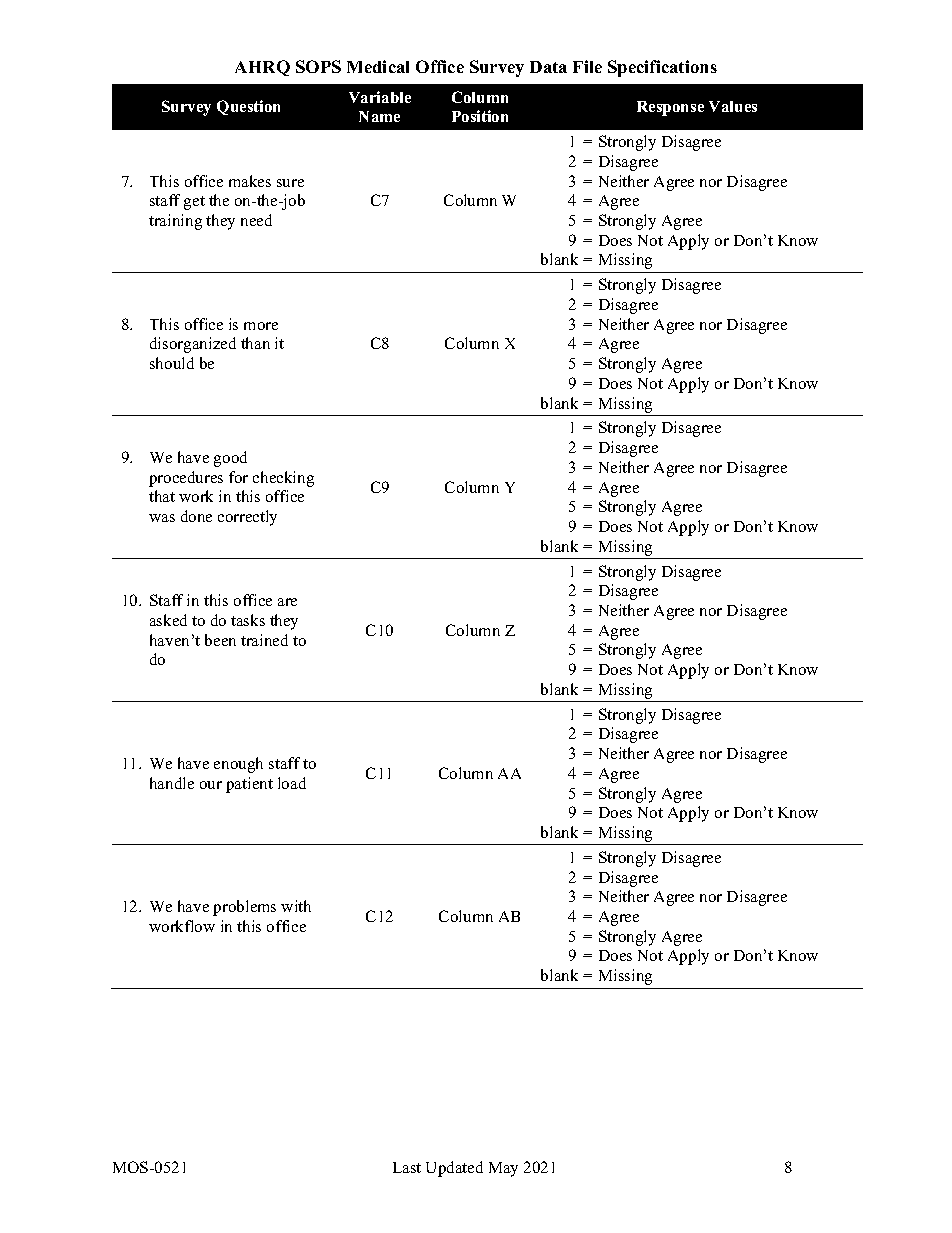  What do you see at coordinates (407, 1167) in the screenshot?
I see `Last` at bounding box center [407, 1167].
